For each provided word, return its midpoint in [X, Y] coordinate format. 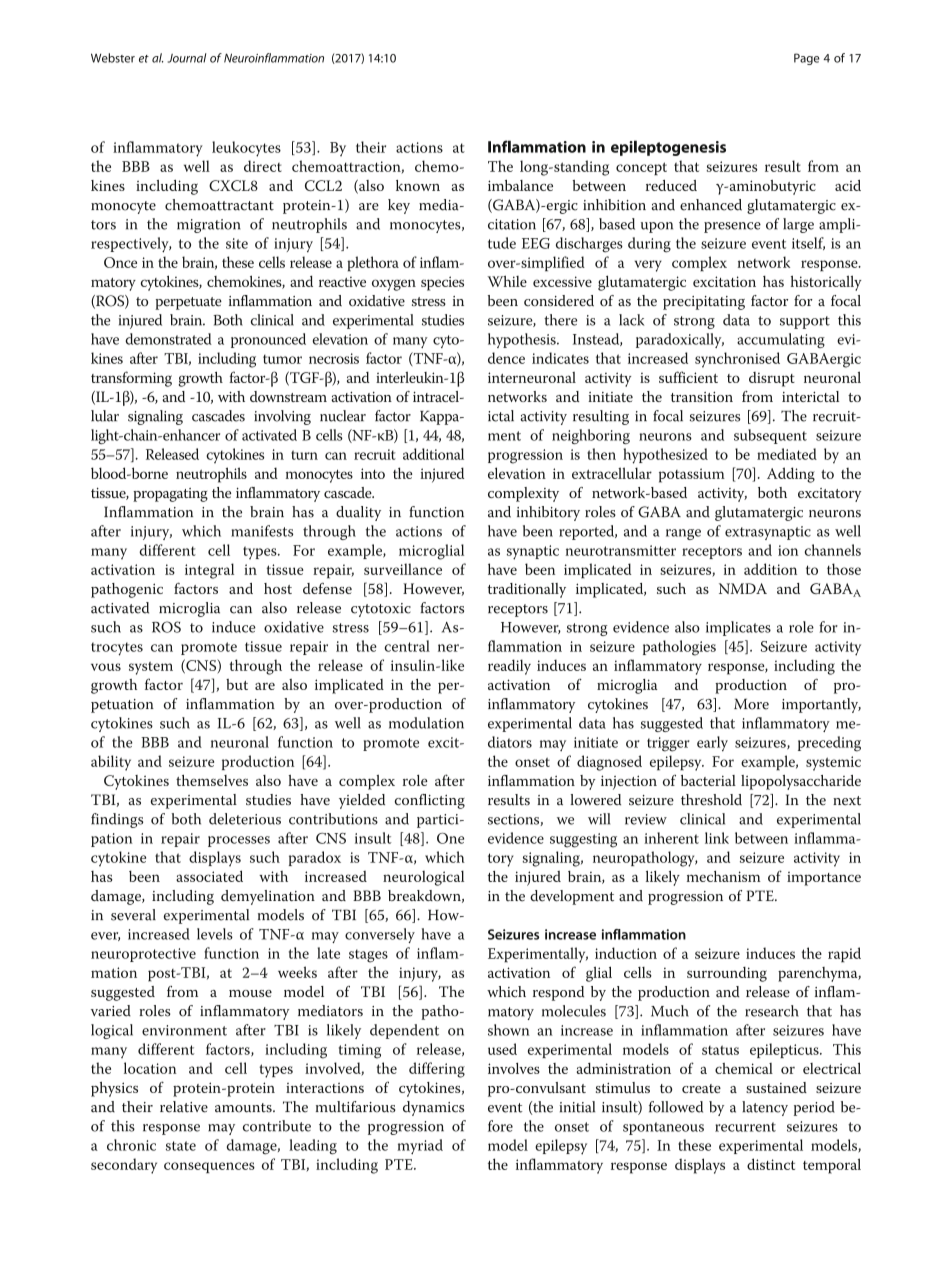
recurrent [745, 1127]
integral [209, 571]
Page [807, 59]
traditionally [527, 590]
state [181, 1146]
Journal [187, 58]
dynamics [433, 1108]
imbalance [520, 185]
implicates [738, 628]
